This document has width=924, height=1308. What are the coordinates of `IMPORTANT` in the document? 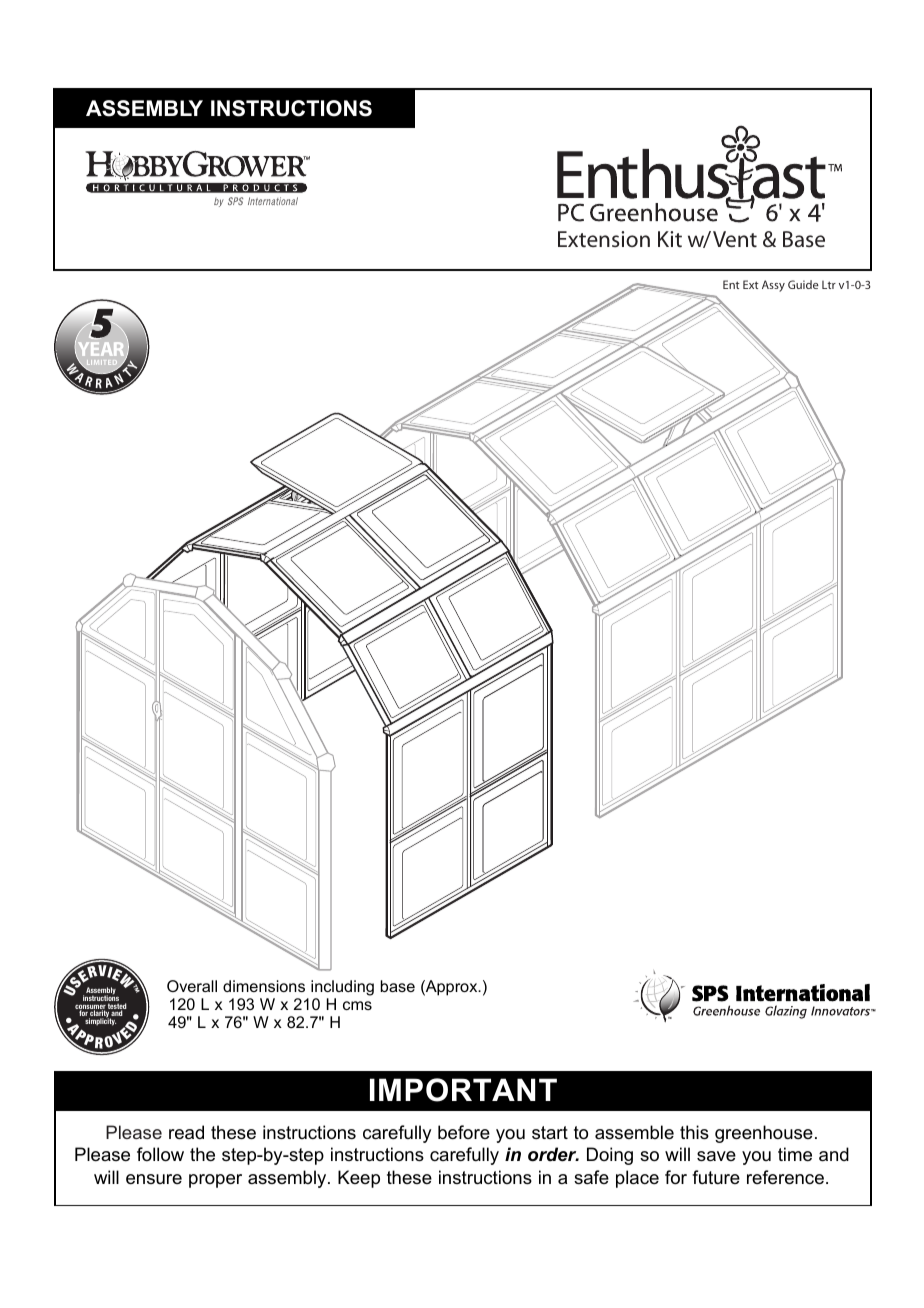 It's located at (463, 1090).
